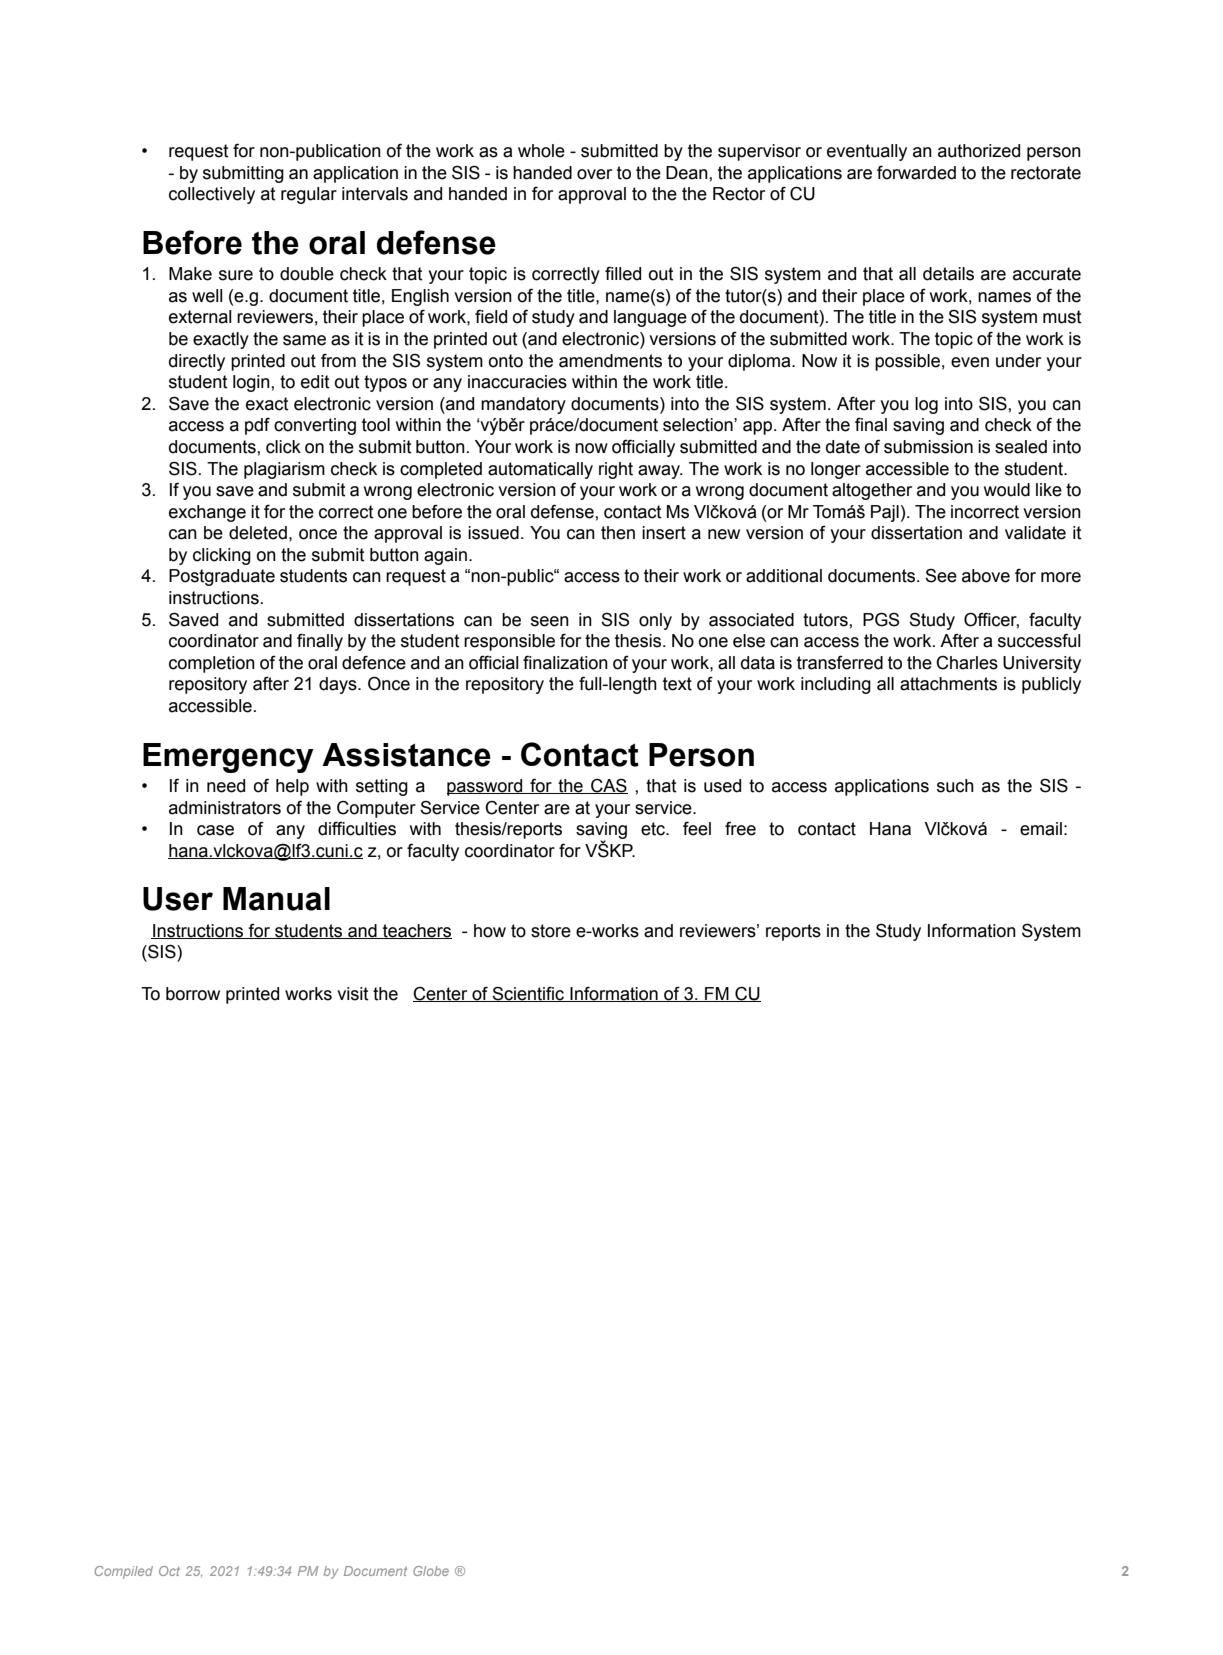 The width and height of the page is (1223, 1655). Describe the element at coordinates (955, 786) in the page. I see `such` at that location.
